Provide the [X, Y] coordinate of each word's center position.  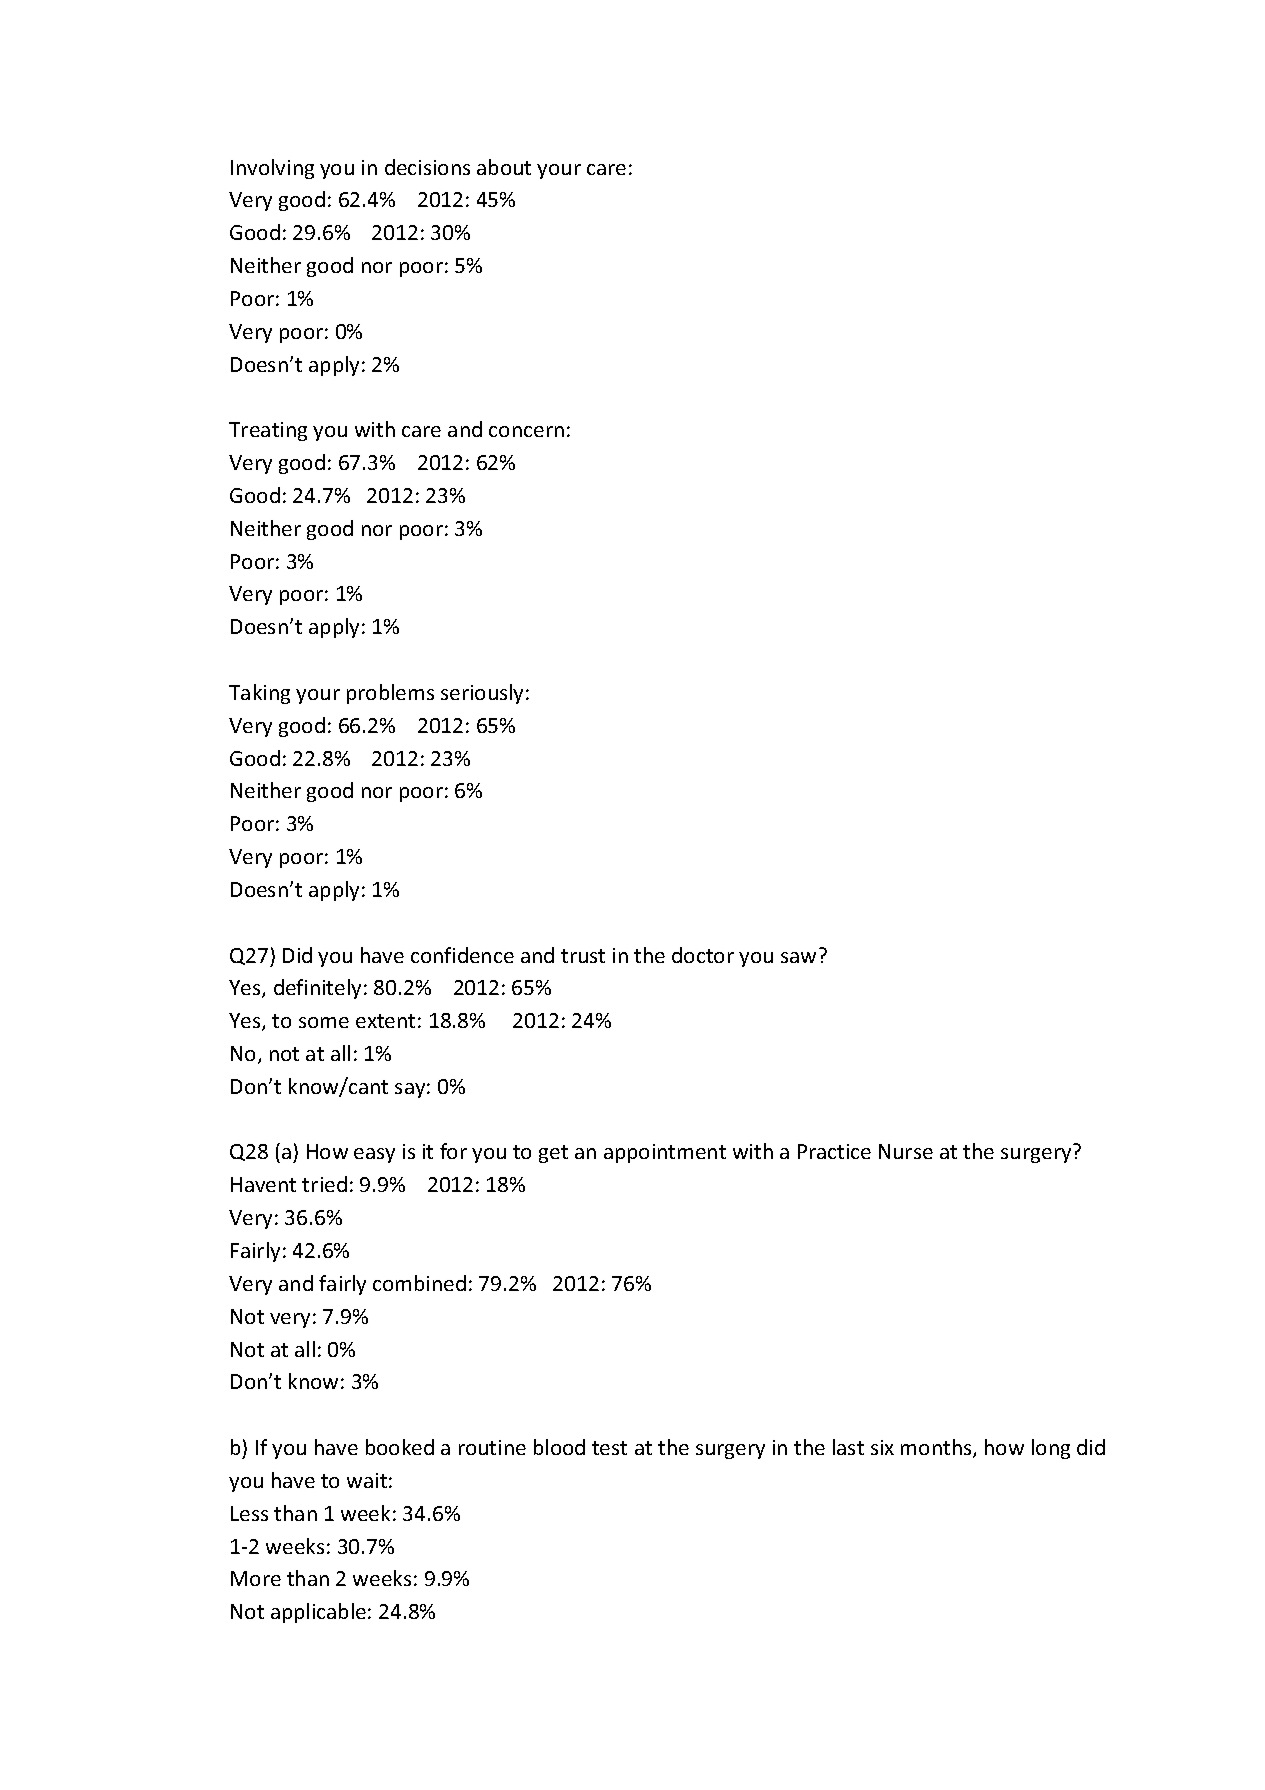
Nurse [906, 1151]
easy [374, 1155]
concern [526, 431]
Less [249, 1513]
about [504, 167]
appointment [665, 1153]
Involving [272, 169]
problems [390, 694]
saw [798, 957]
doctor [703, 955]
